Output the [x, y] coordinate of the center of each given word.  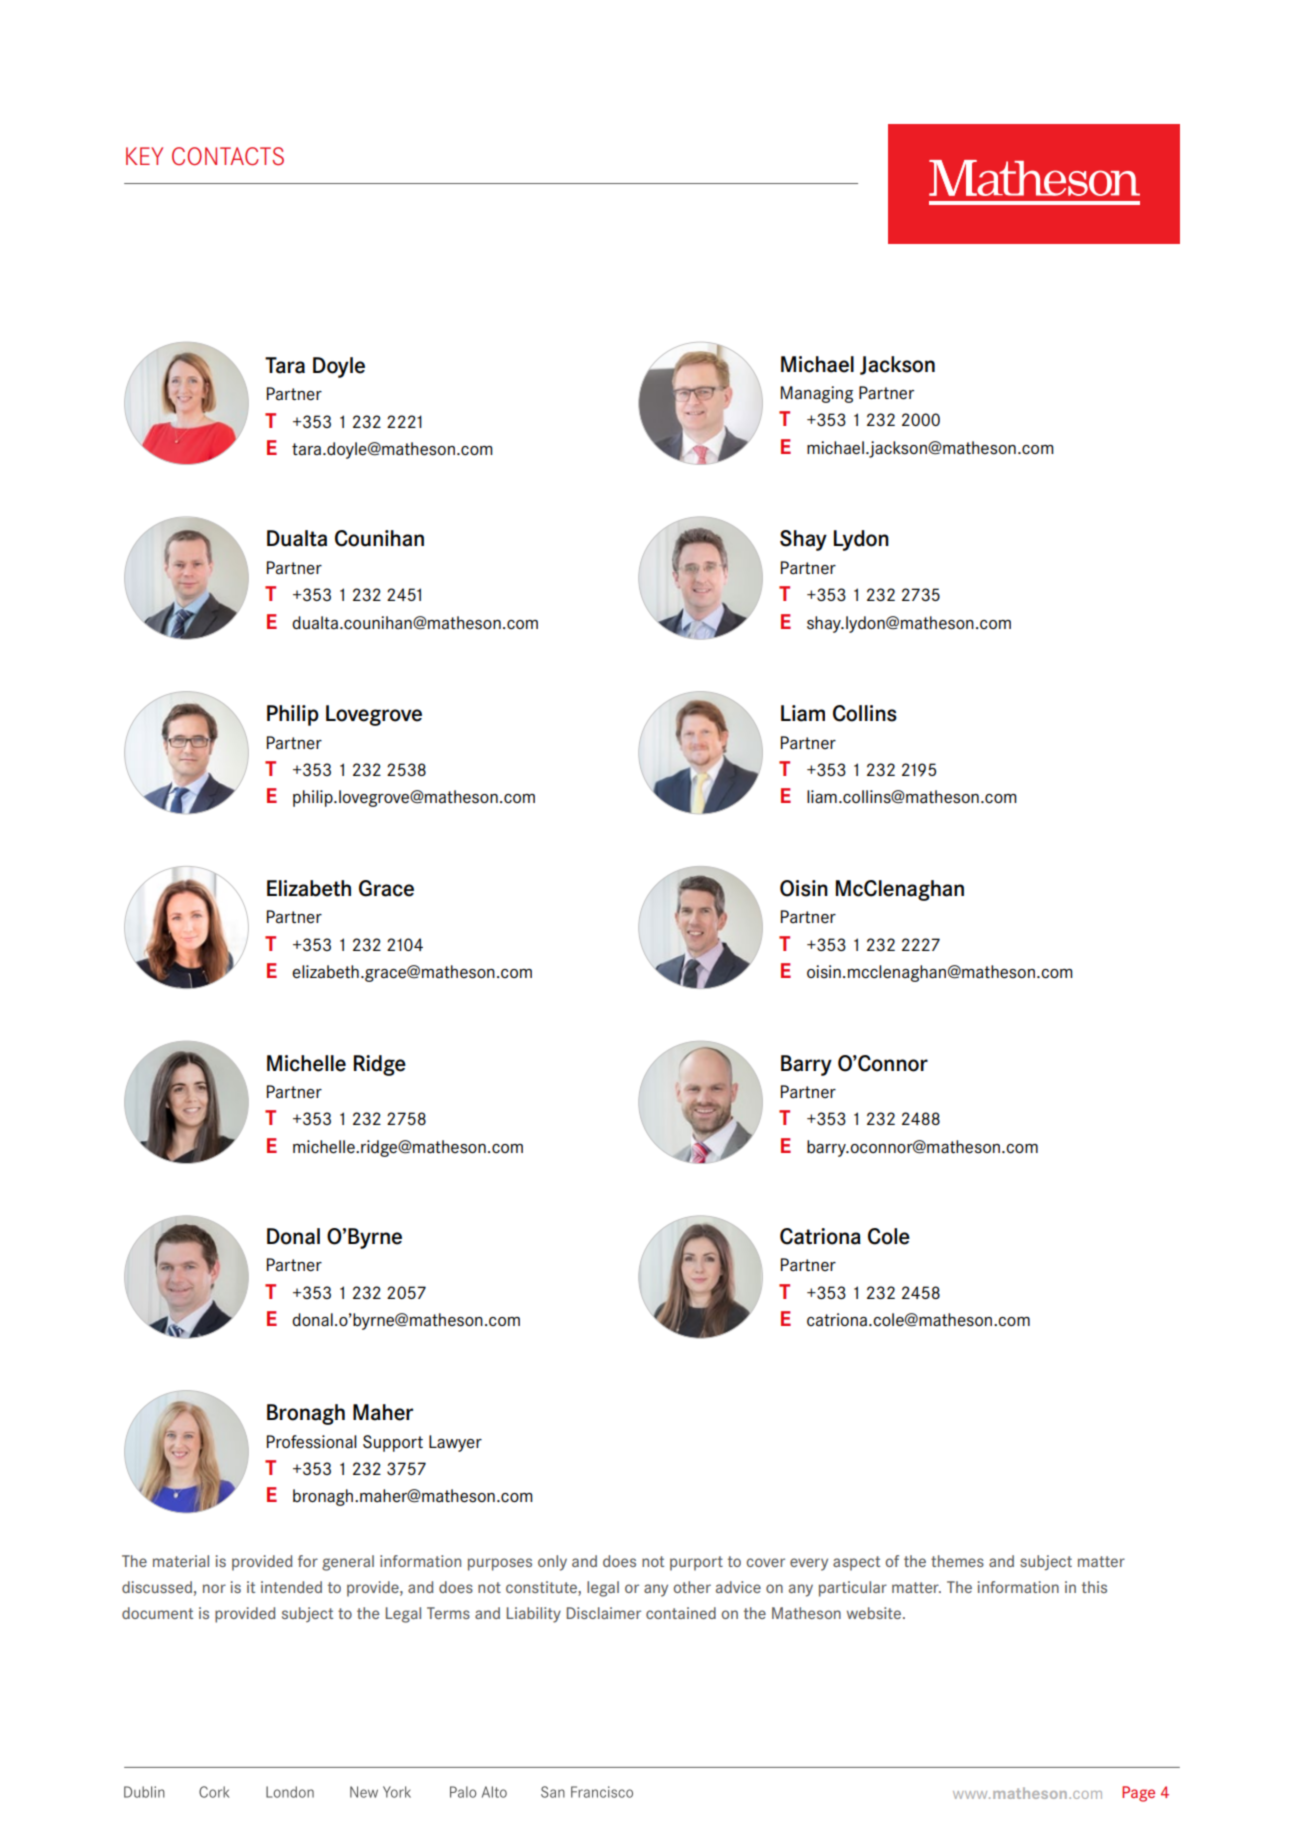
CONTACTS [228, 156]
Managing [817, 394]
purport [696, 1563]
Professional [312, 1442]
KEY [144, 156]
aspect [856, 1563]
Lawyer [455, 1443]
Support [393, 1443]
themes [957, 1561]
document [157, 1613]
